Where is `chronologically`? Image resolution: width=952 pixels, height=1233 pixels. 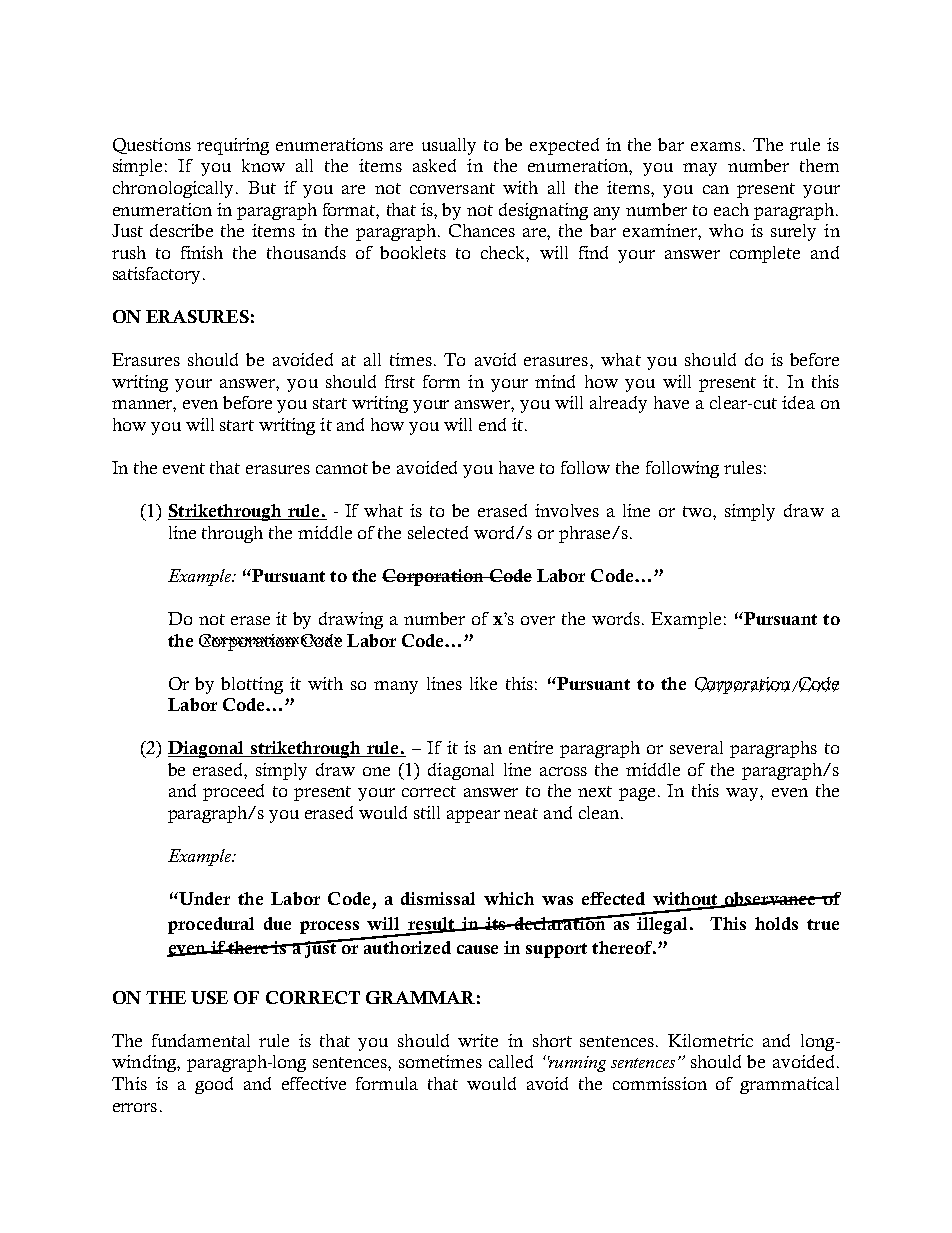 chronologically is located at coordinates (175, 189).
